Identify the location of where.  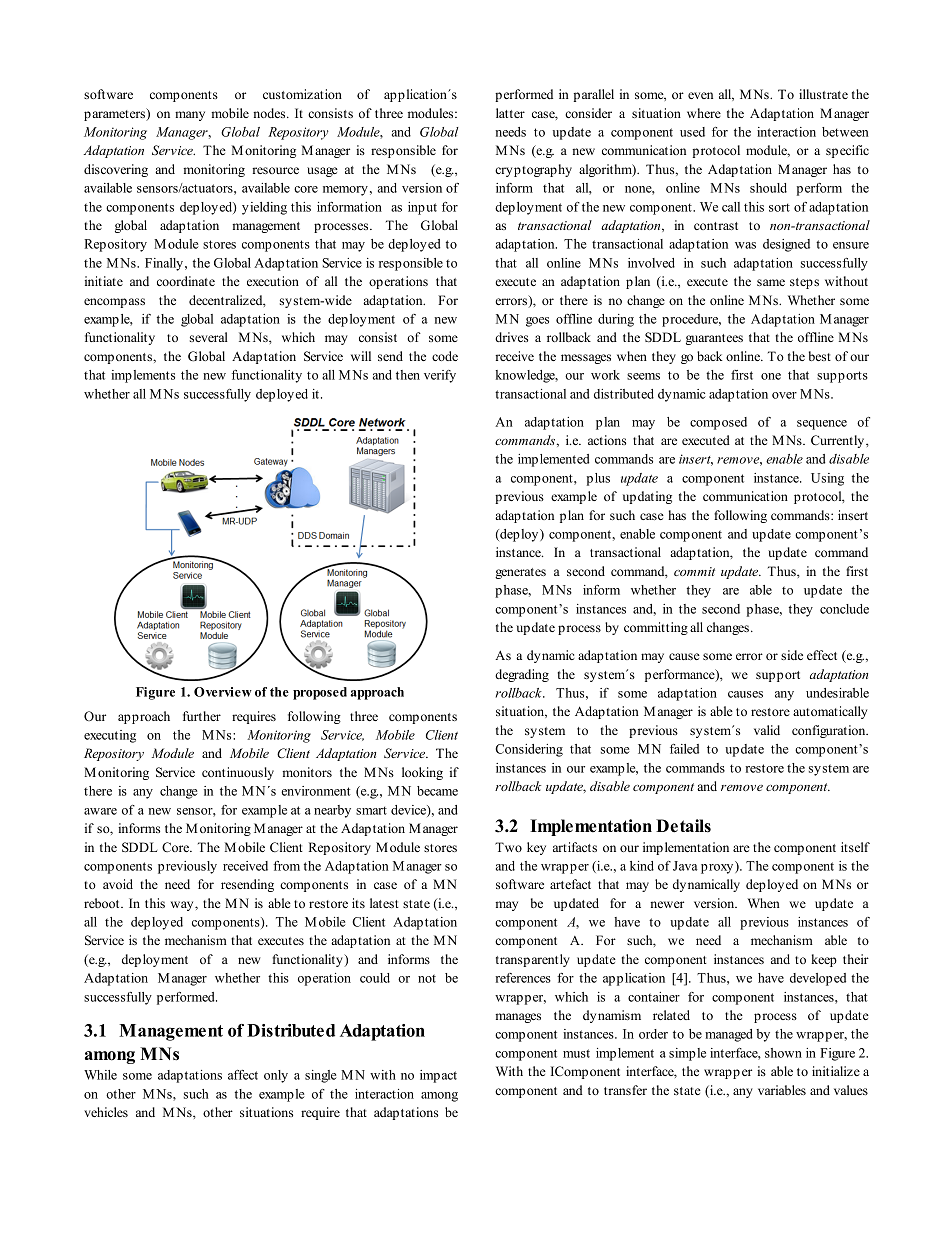
(704, 113).
